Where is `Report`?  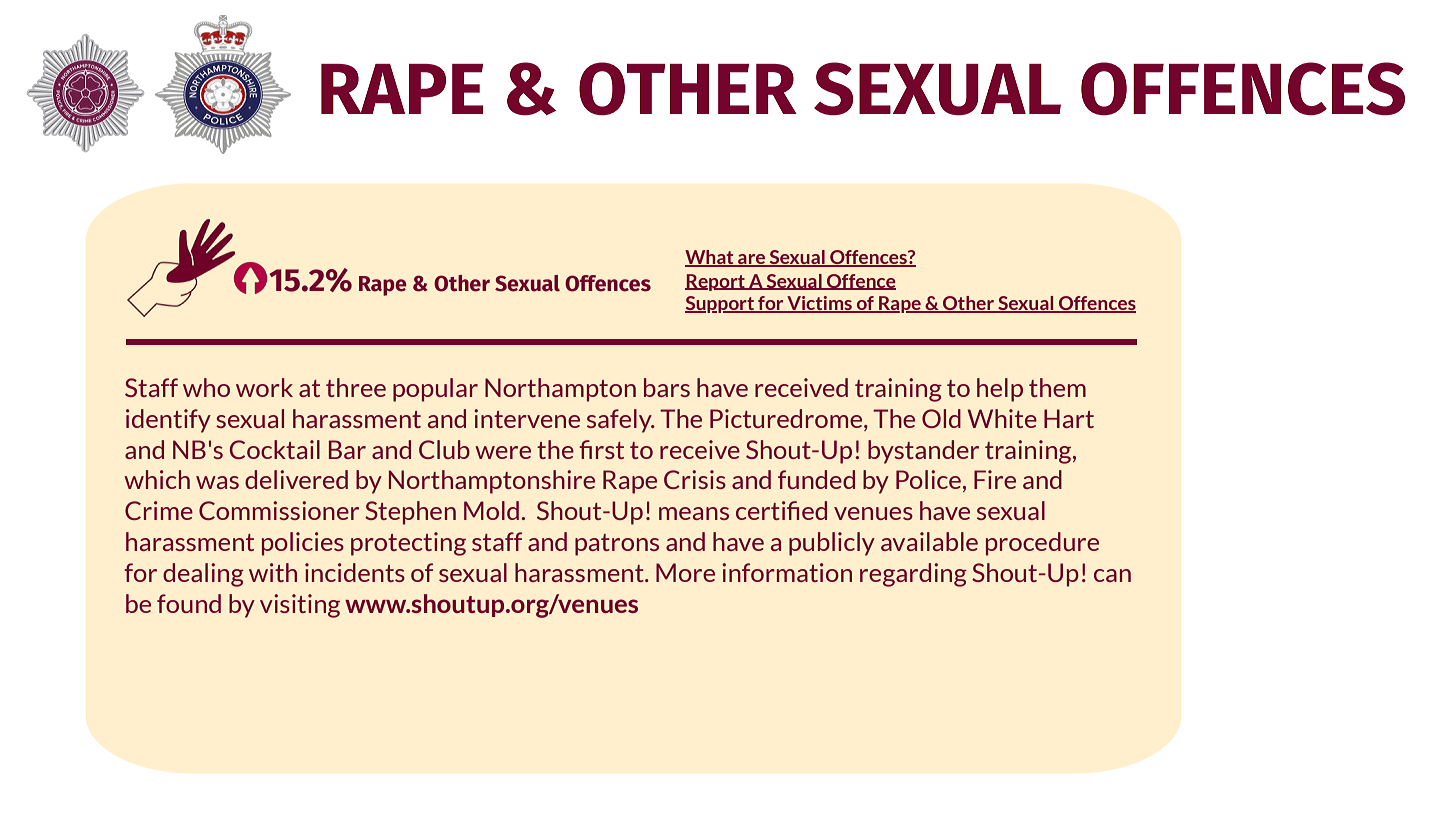 Report is located at coordinates (716, 282).
